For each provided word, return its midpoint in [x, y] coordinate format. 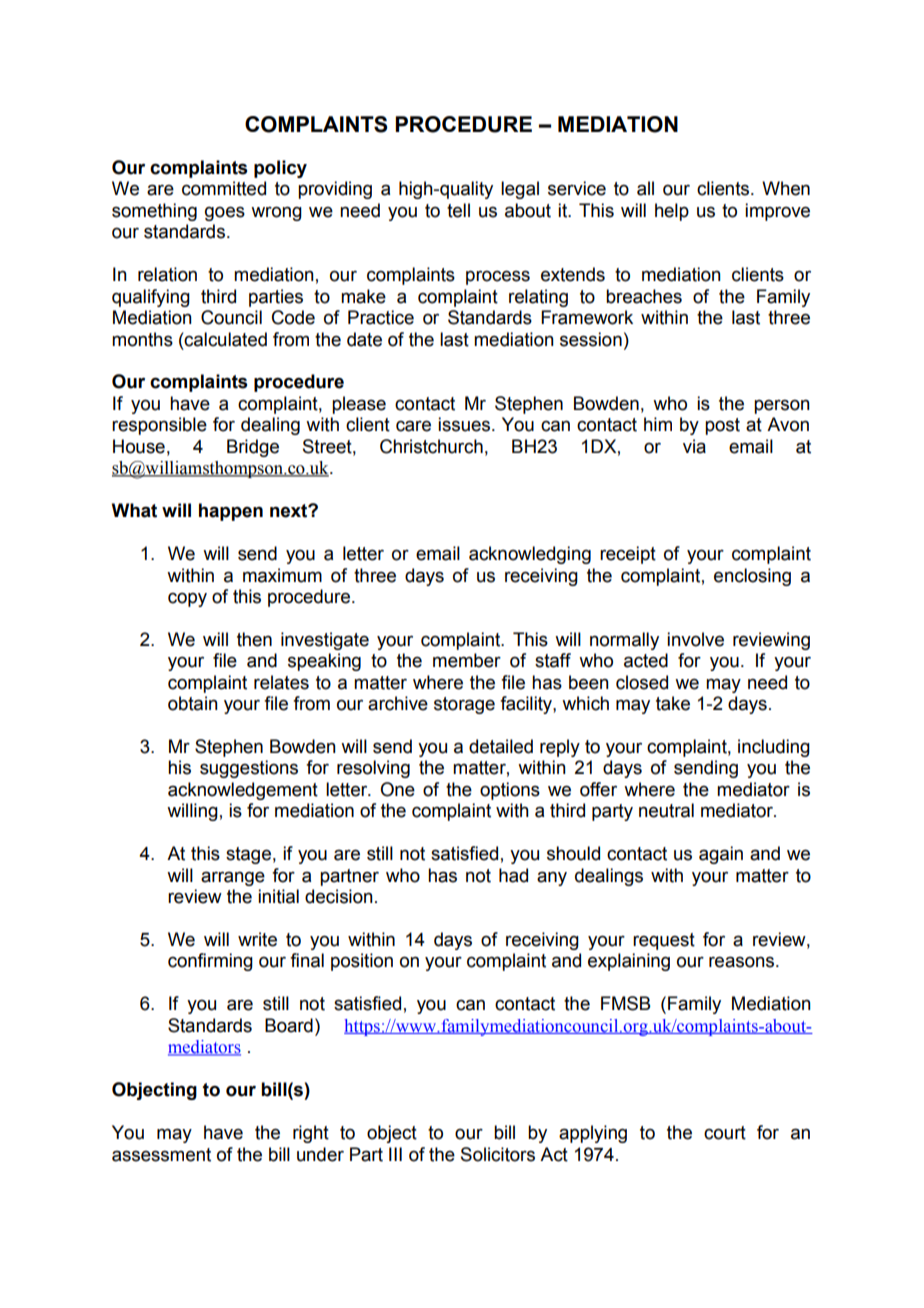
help [672, 212]
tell [458, 210]
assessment [161, 1155]
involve [695, 639]
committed [224, 188]
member [467, 660]
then [254, 639]
